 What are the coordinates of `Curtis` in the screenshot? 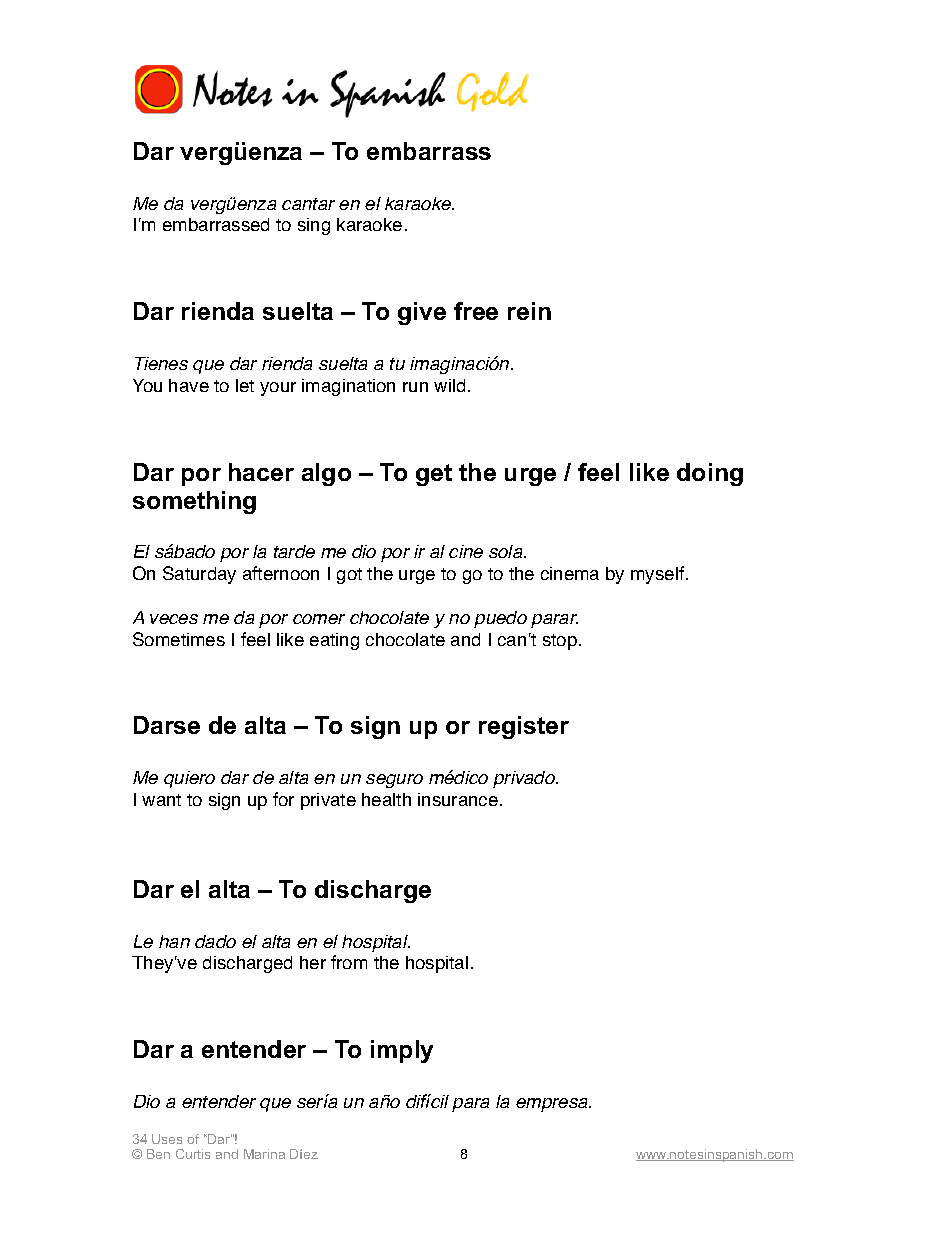 It's located at (193, 1154).
